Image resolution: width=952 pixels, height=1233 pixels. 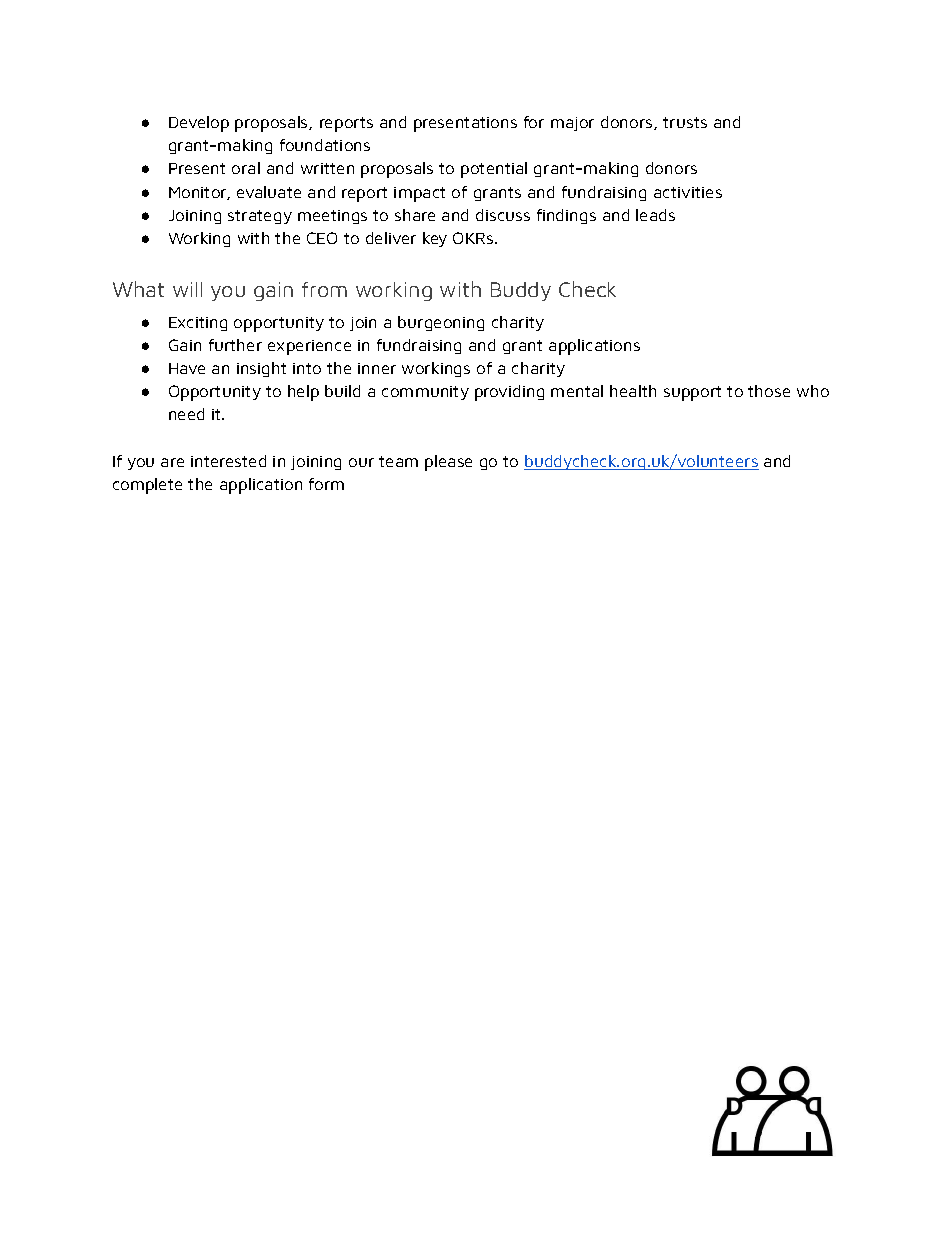 What do you see at coordinates (769, 391) in the screenshot?
I see `those` at bounding box center [769, 391].
